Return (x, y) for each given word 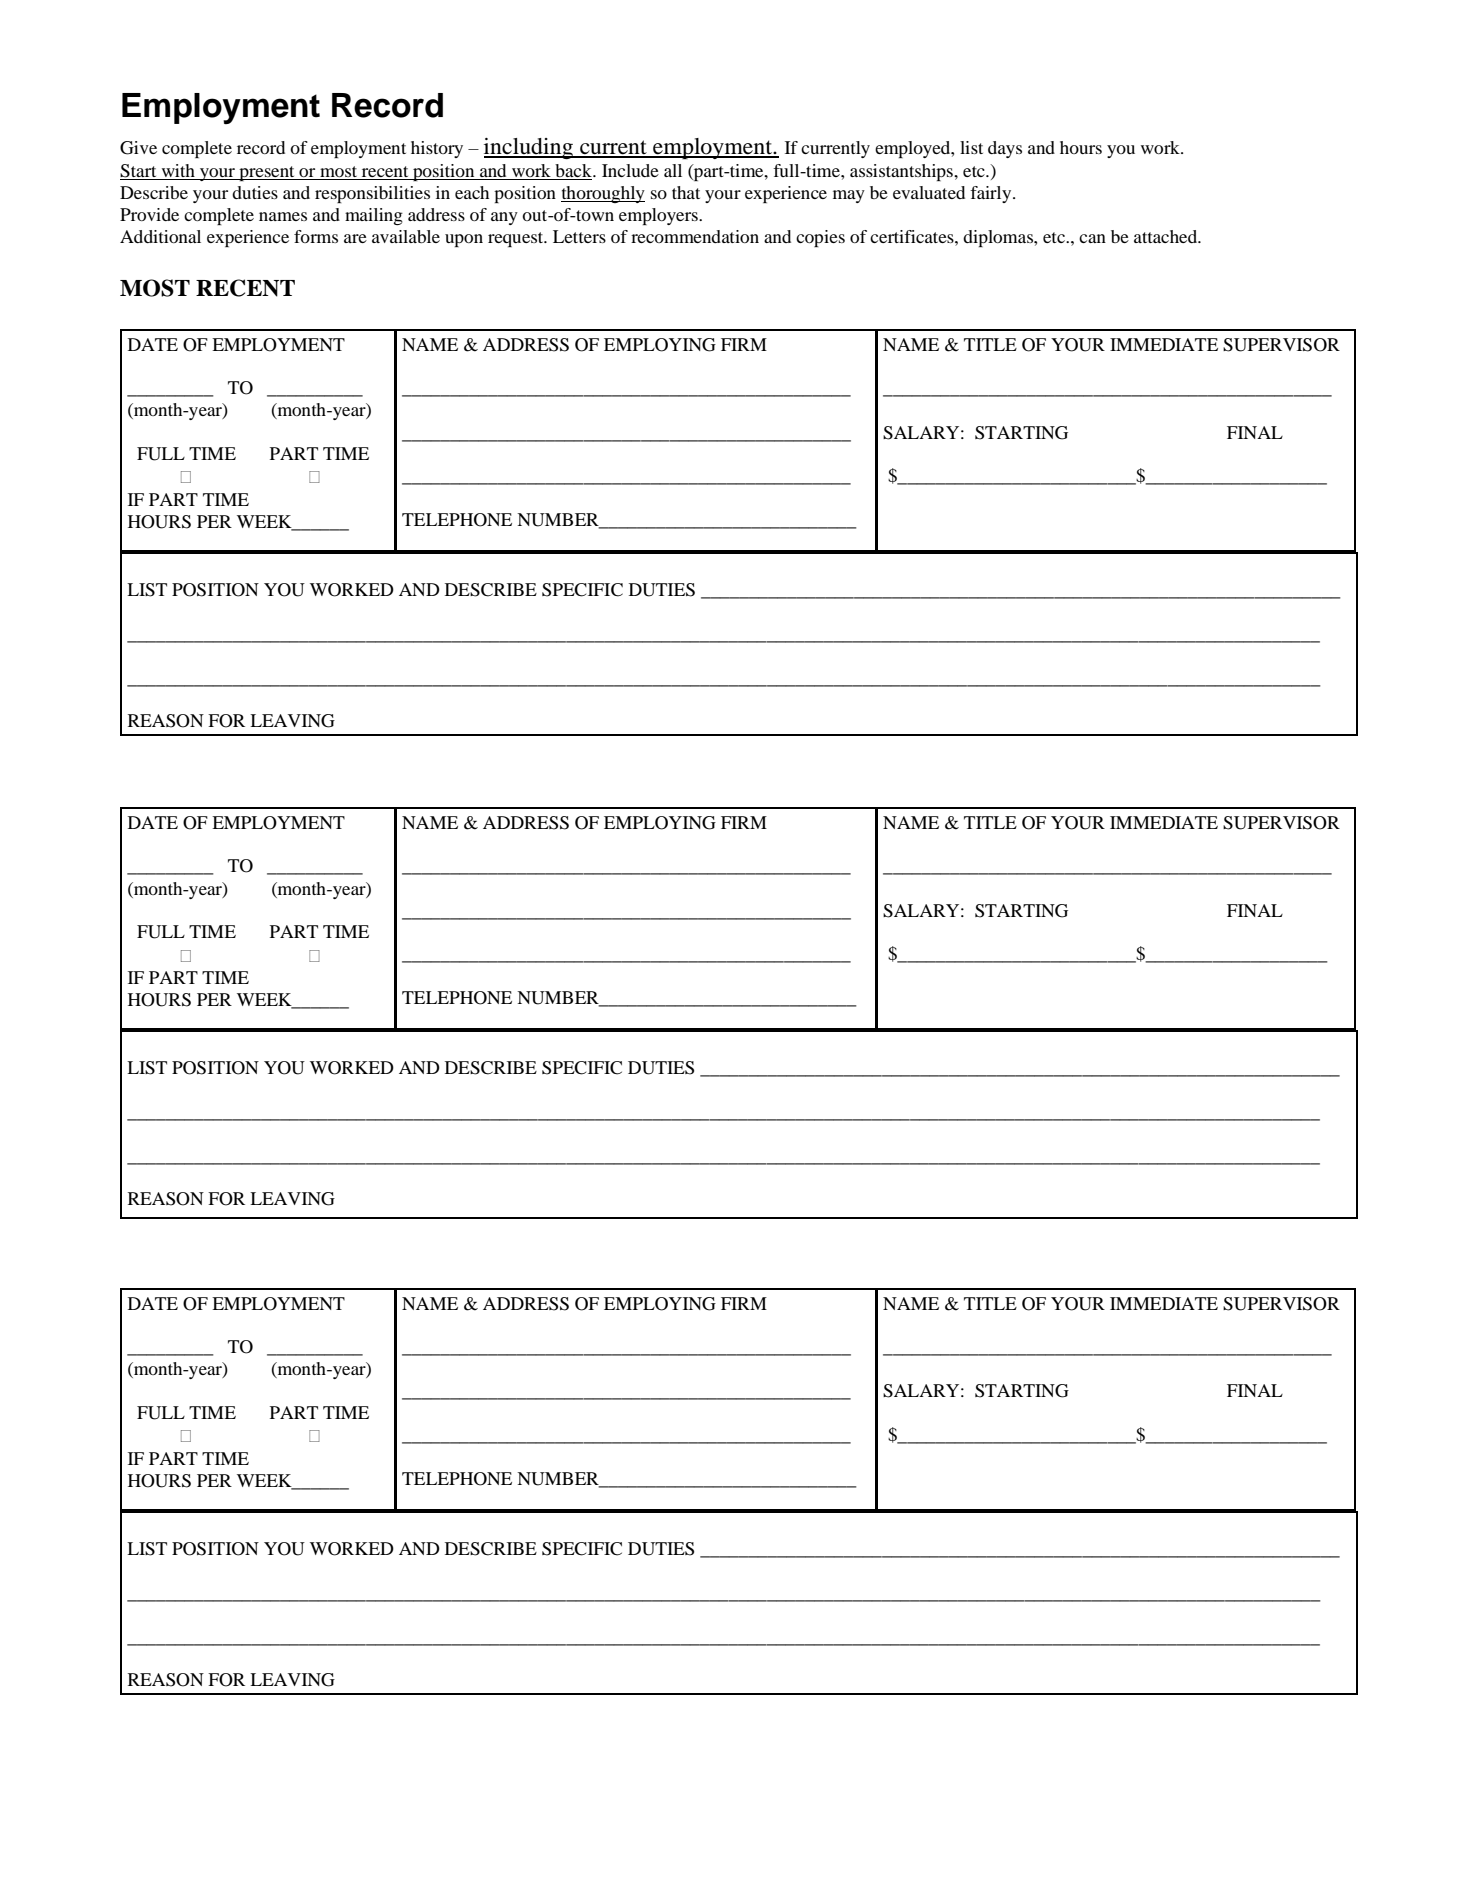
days (1005, 149)
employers (659, 216)
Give (138, 148)
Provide (149, 214)
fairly (992, 194)
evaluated (929, 192)
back (573, 172)
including (529, 148)
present (267, 173)
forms (316, 236)
